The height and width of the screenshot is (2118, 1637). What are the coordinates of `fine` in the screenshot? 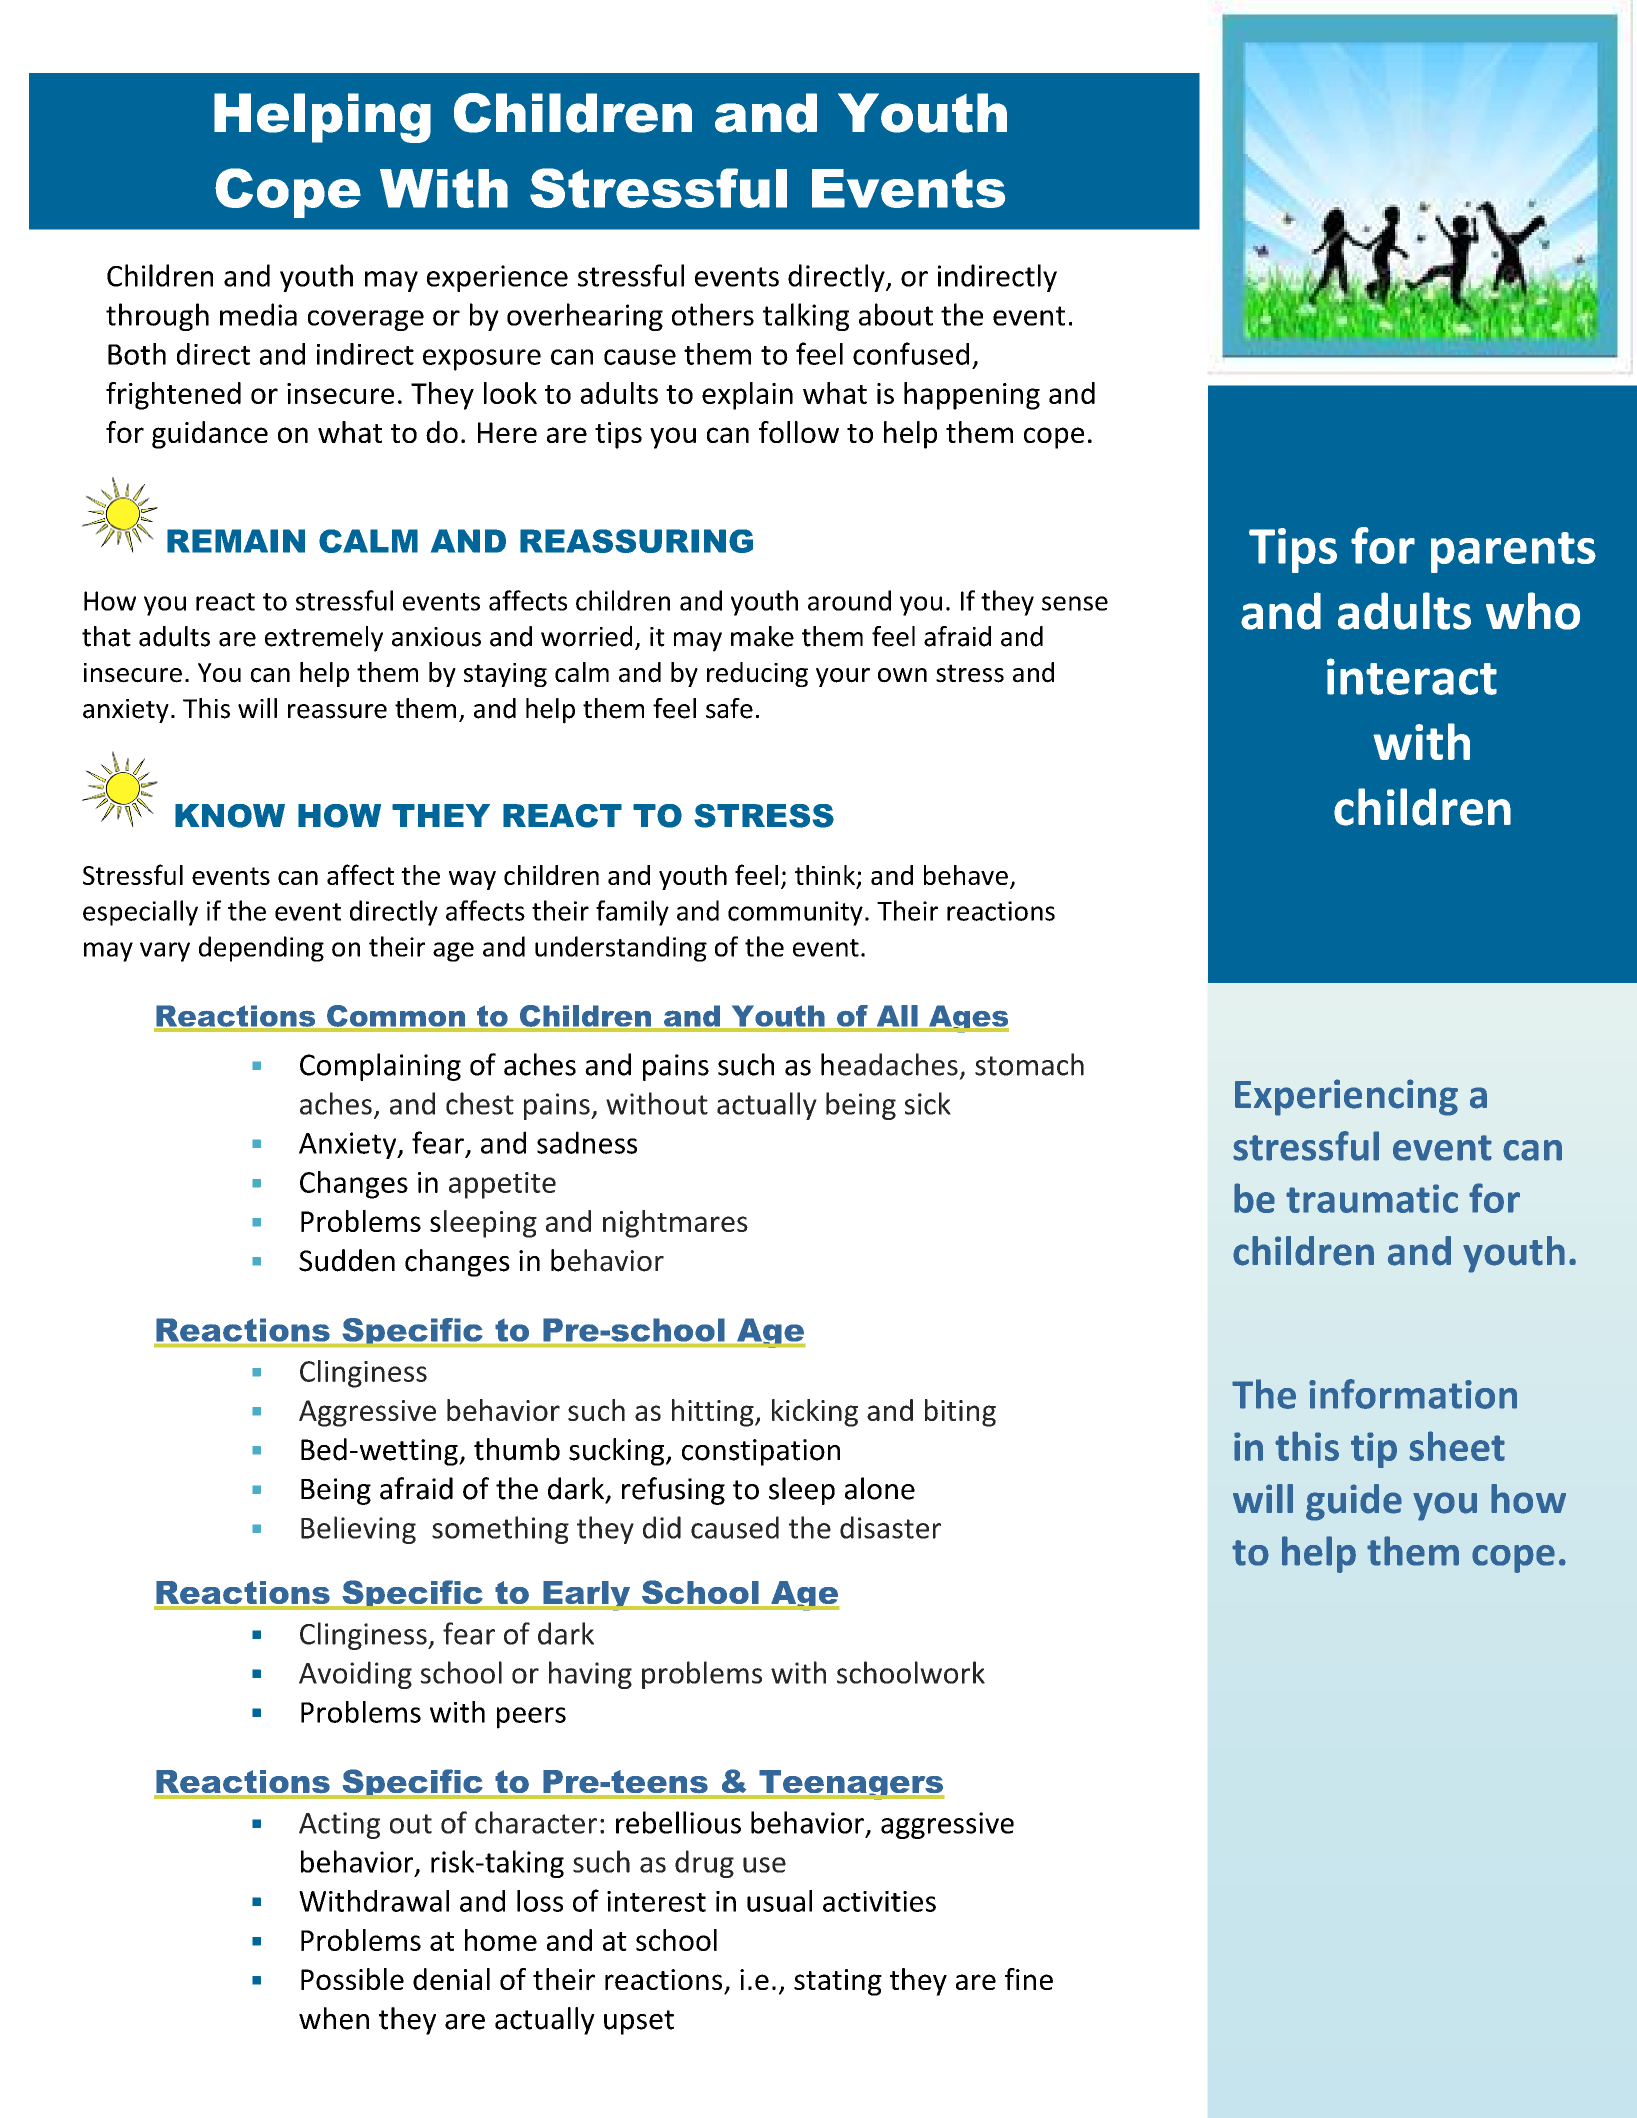 It's located at (1029, 1979).
